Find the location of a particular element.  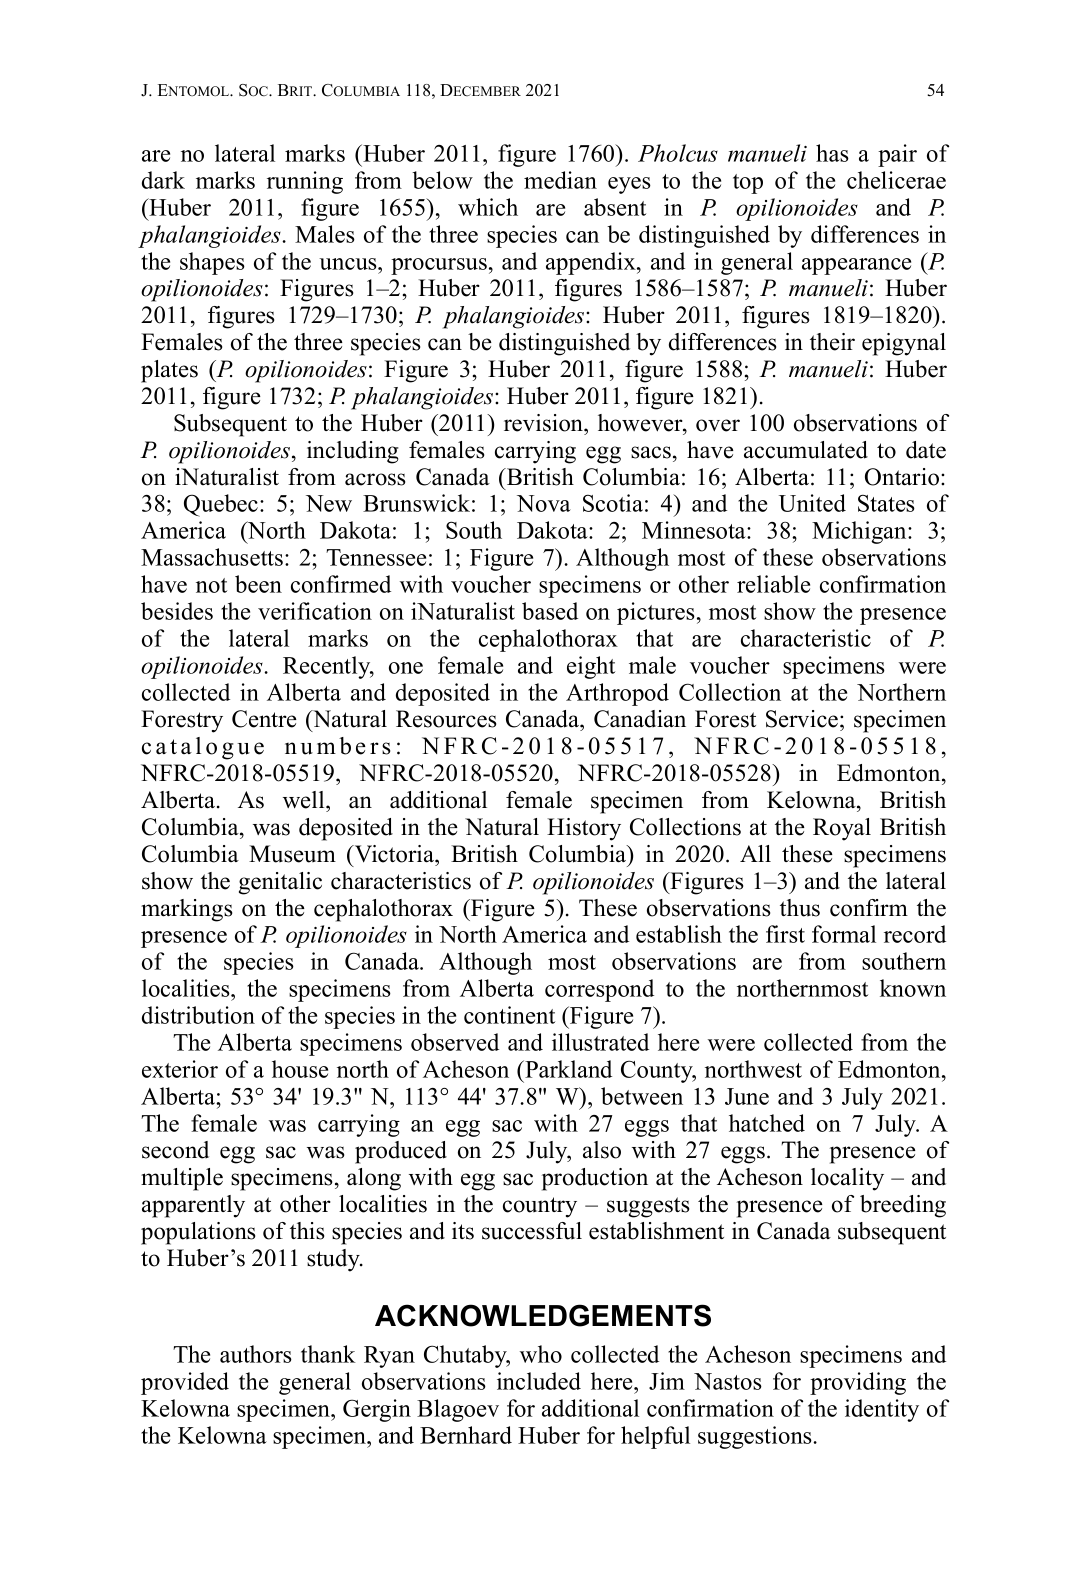

authors is located at coordinates (256, 1354).
